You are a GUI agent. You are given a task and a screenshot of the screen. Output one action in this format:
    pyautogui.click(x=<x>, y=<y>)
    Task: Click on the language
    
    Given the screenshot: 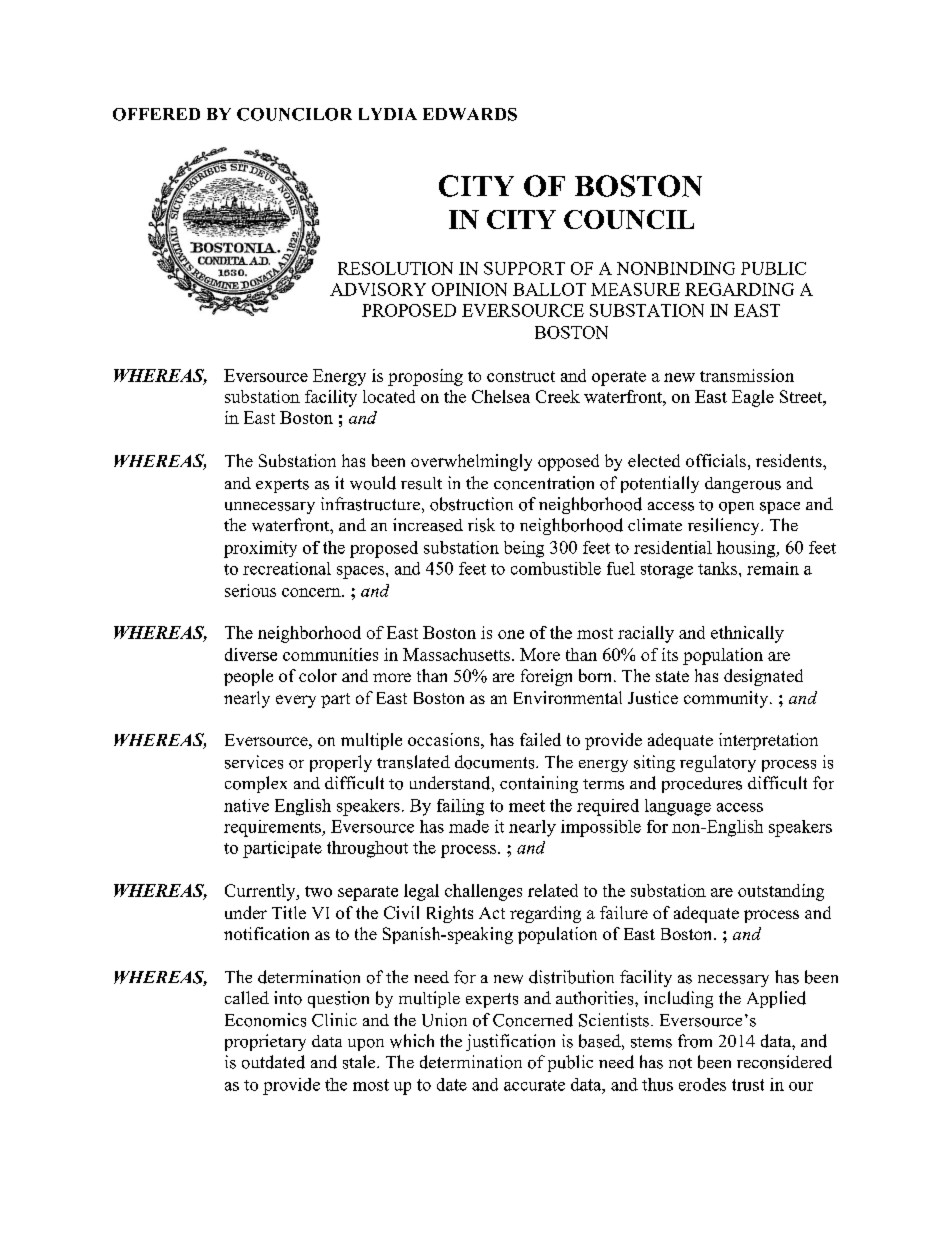 What is the action you would take?
    pyautogui.click(x=678, y=807)
